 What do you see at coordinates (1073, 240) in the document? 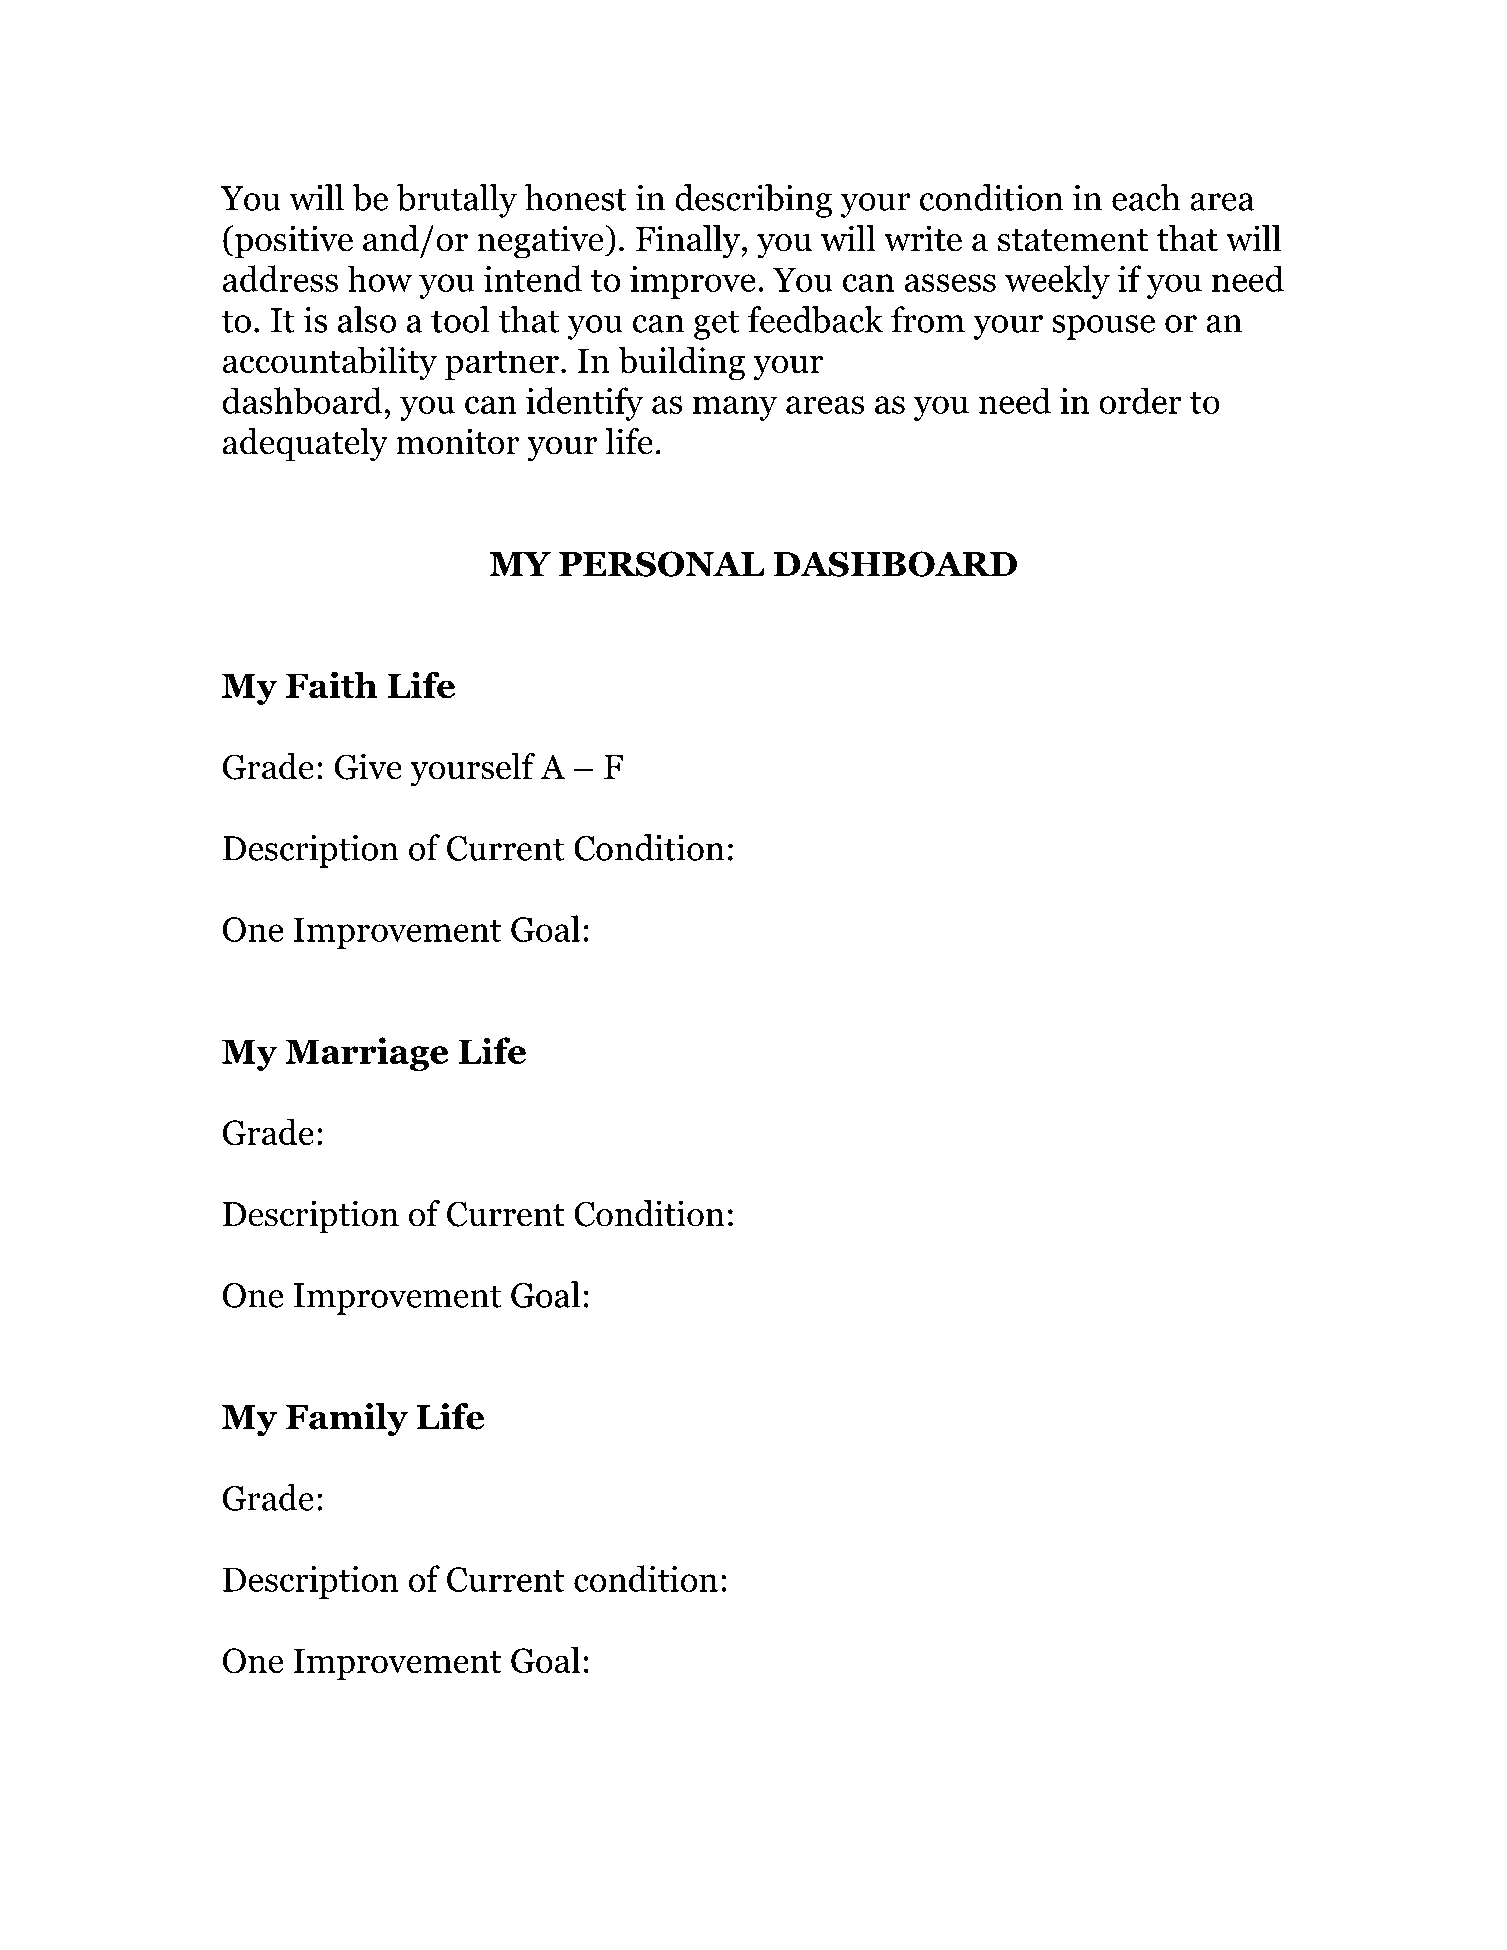
I see `statement` at bounding box center [1073, 240].
